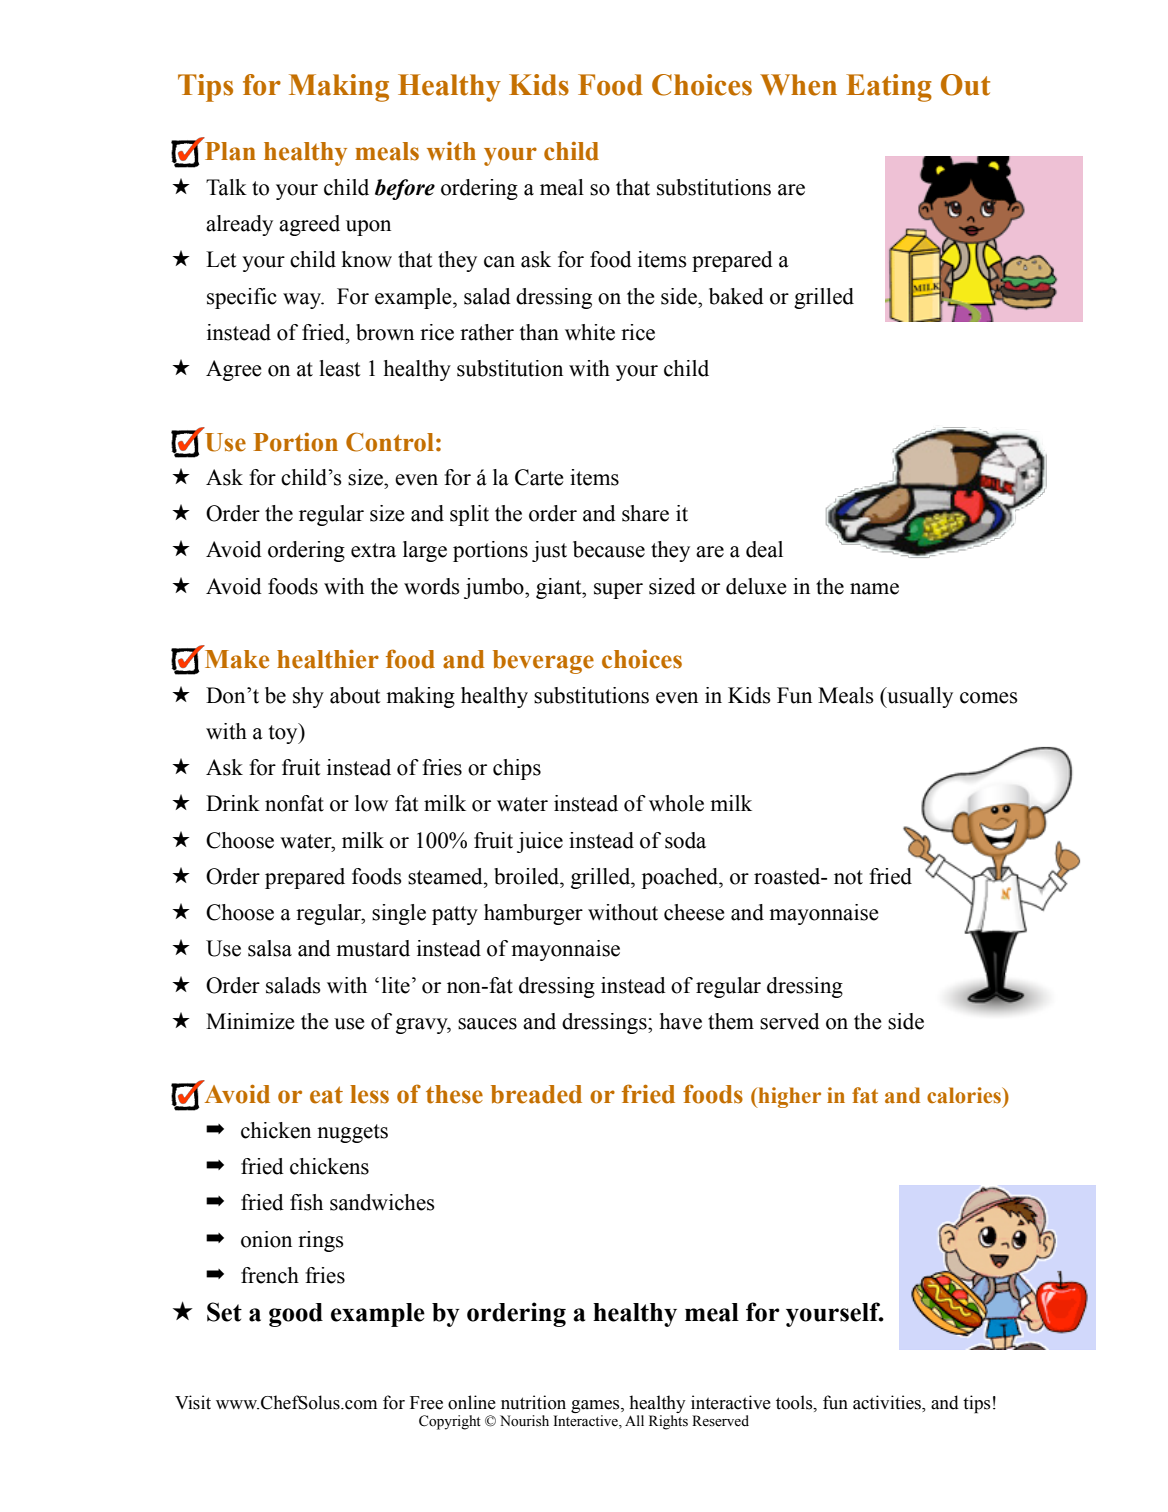 The height and width of the image is (1512, 1168). I want to click on chips, so click(517, 769).
